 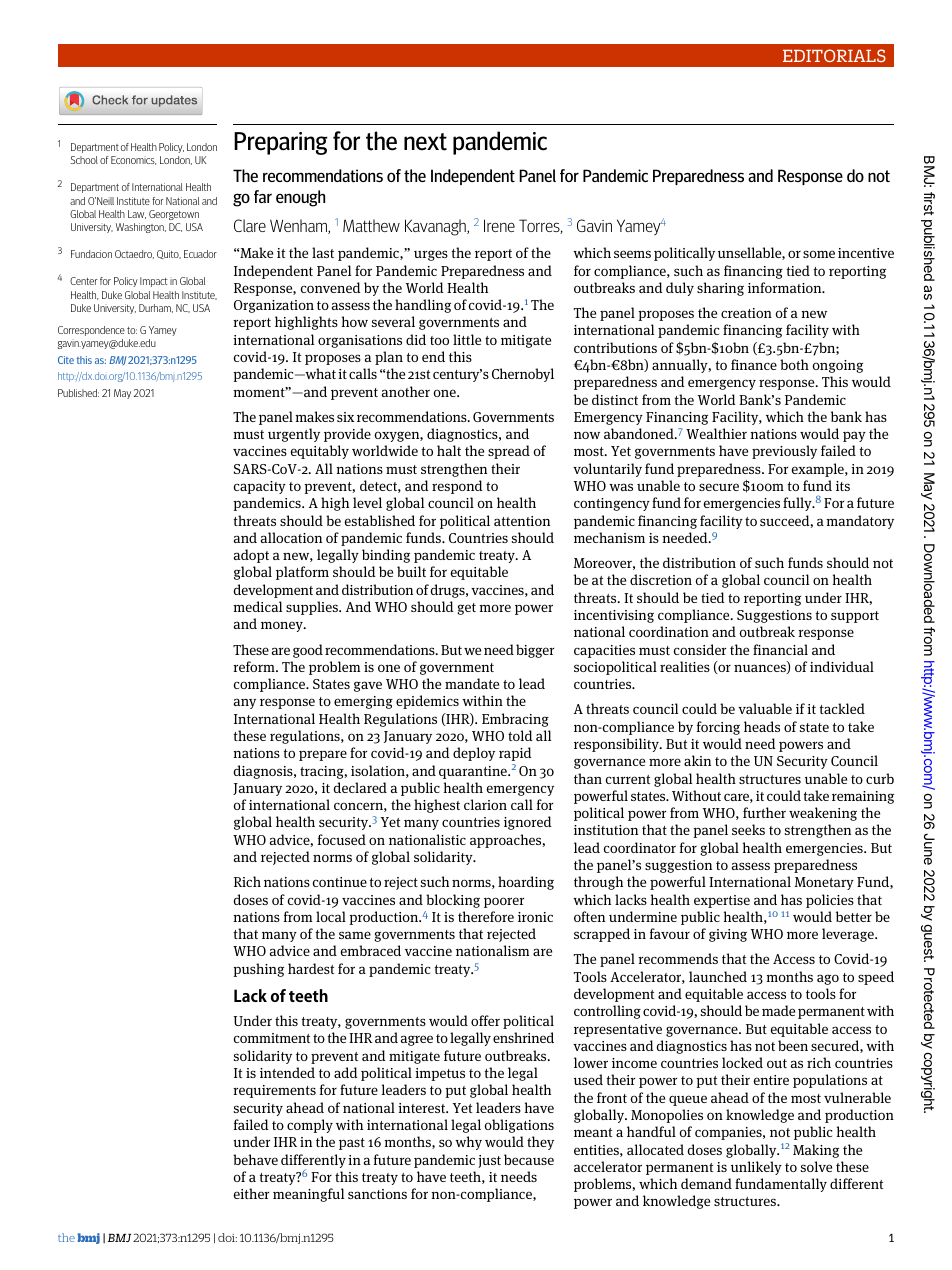 I want to click on capacity, so click(x=259, y=487).
